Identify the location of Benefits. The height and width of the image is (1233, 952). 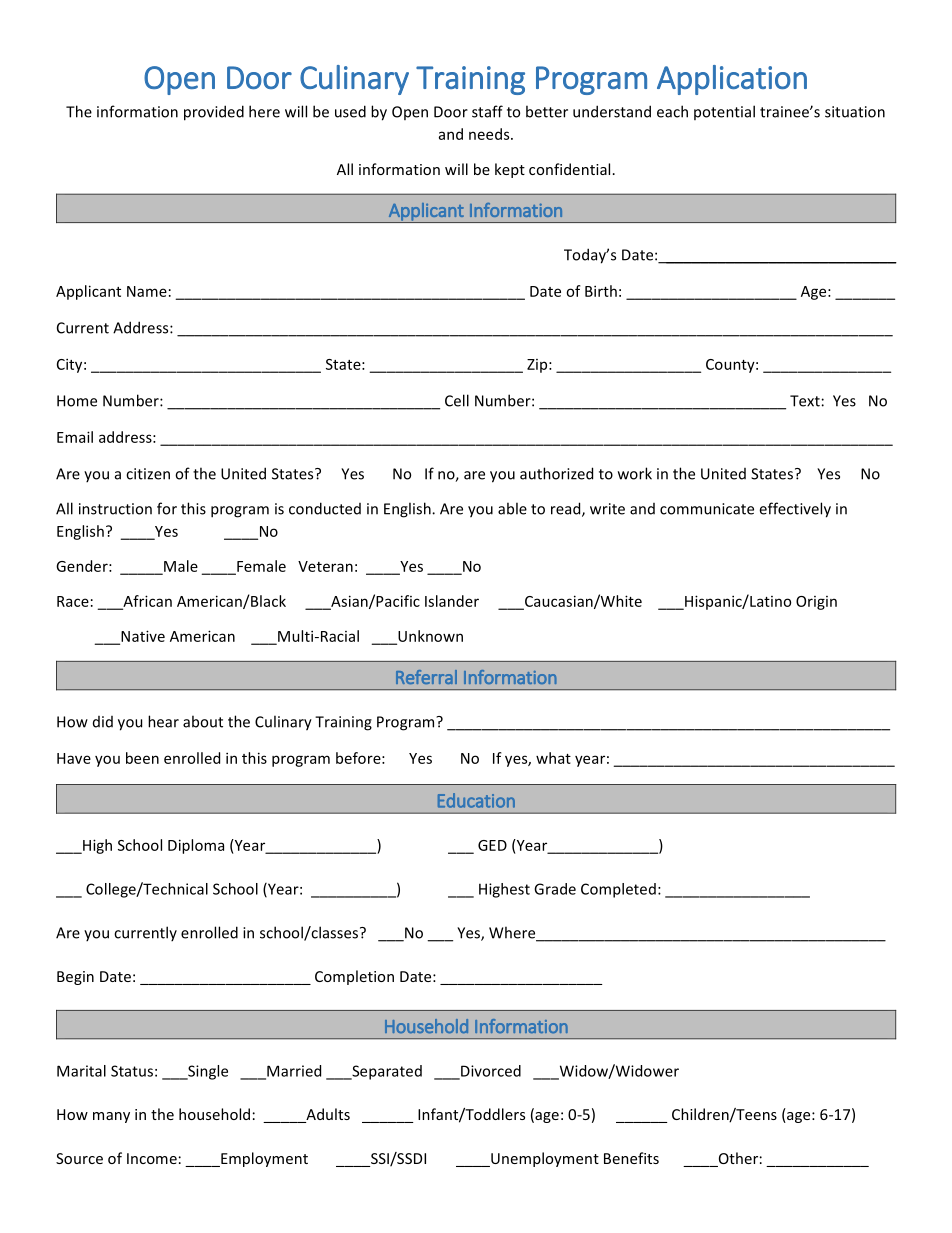
(631, 1158).
